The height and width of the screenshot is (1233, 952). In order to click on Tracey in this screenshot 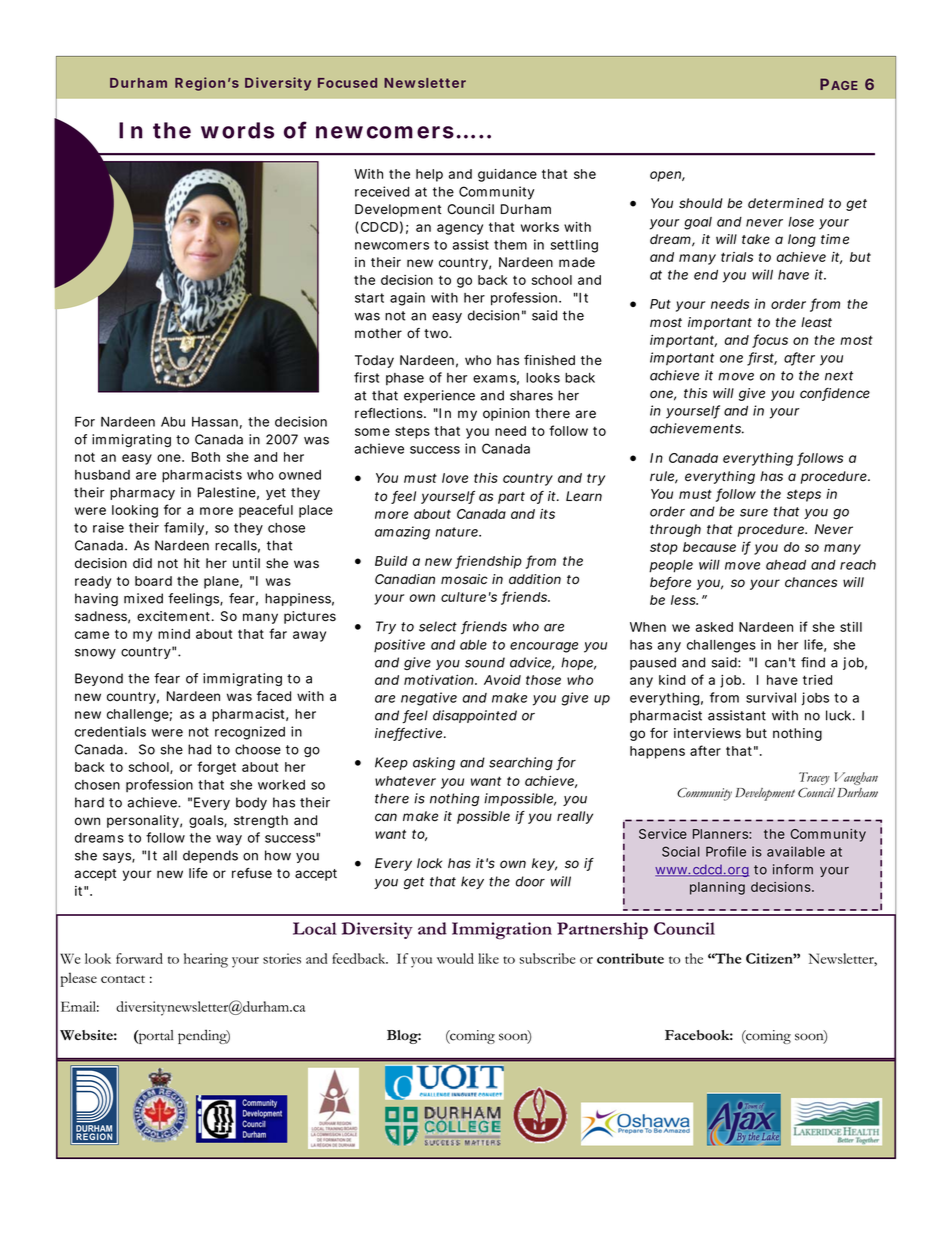, I will do `click(814, 778)`.
